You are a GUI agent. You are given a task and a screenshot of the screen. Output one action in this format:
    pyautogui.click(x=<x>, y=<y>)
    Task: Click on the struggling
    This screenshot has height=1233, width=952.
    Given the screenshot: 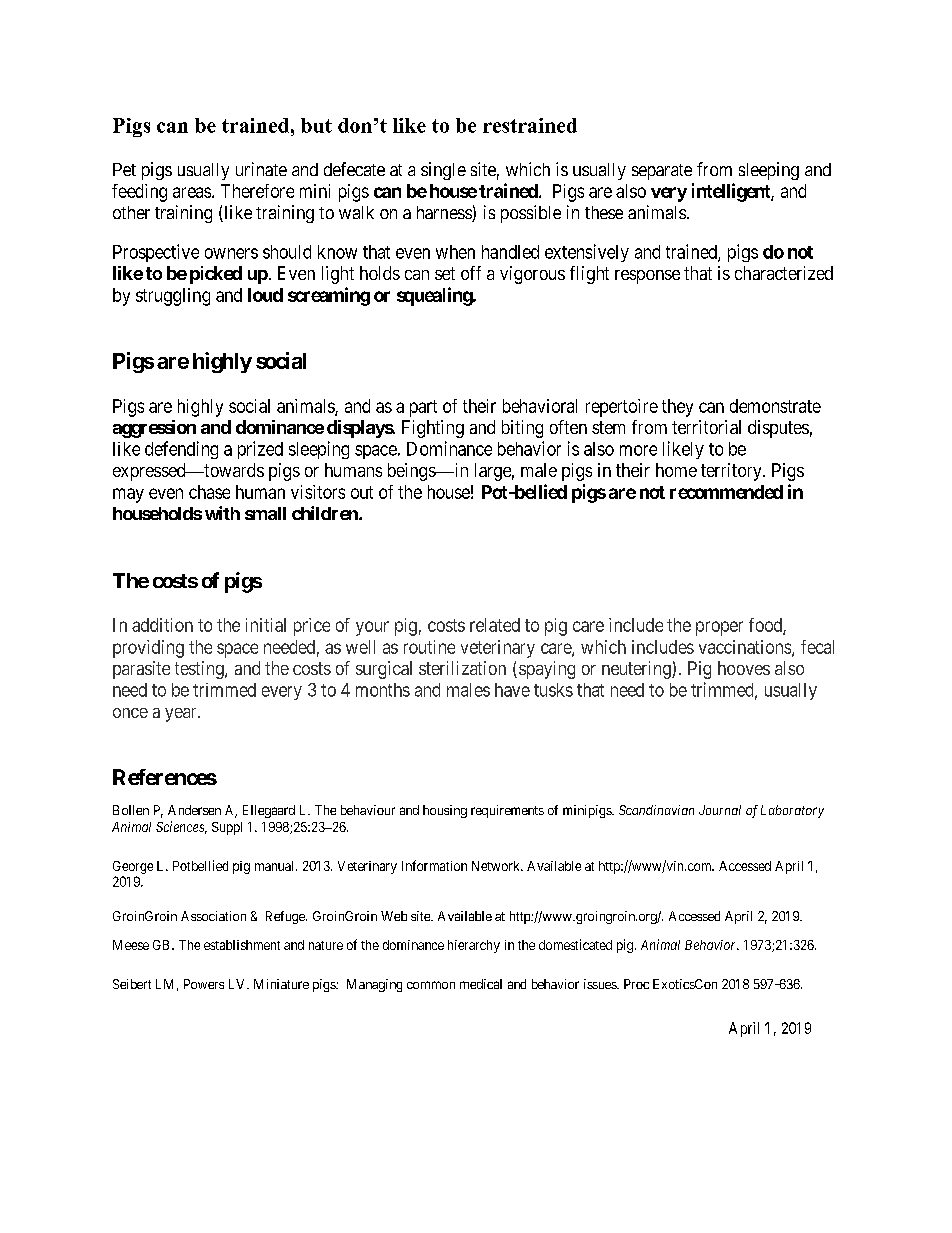 What is the action you would take?
    pyautogui.click(x=173, y=297)
